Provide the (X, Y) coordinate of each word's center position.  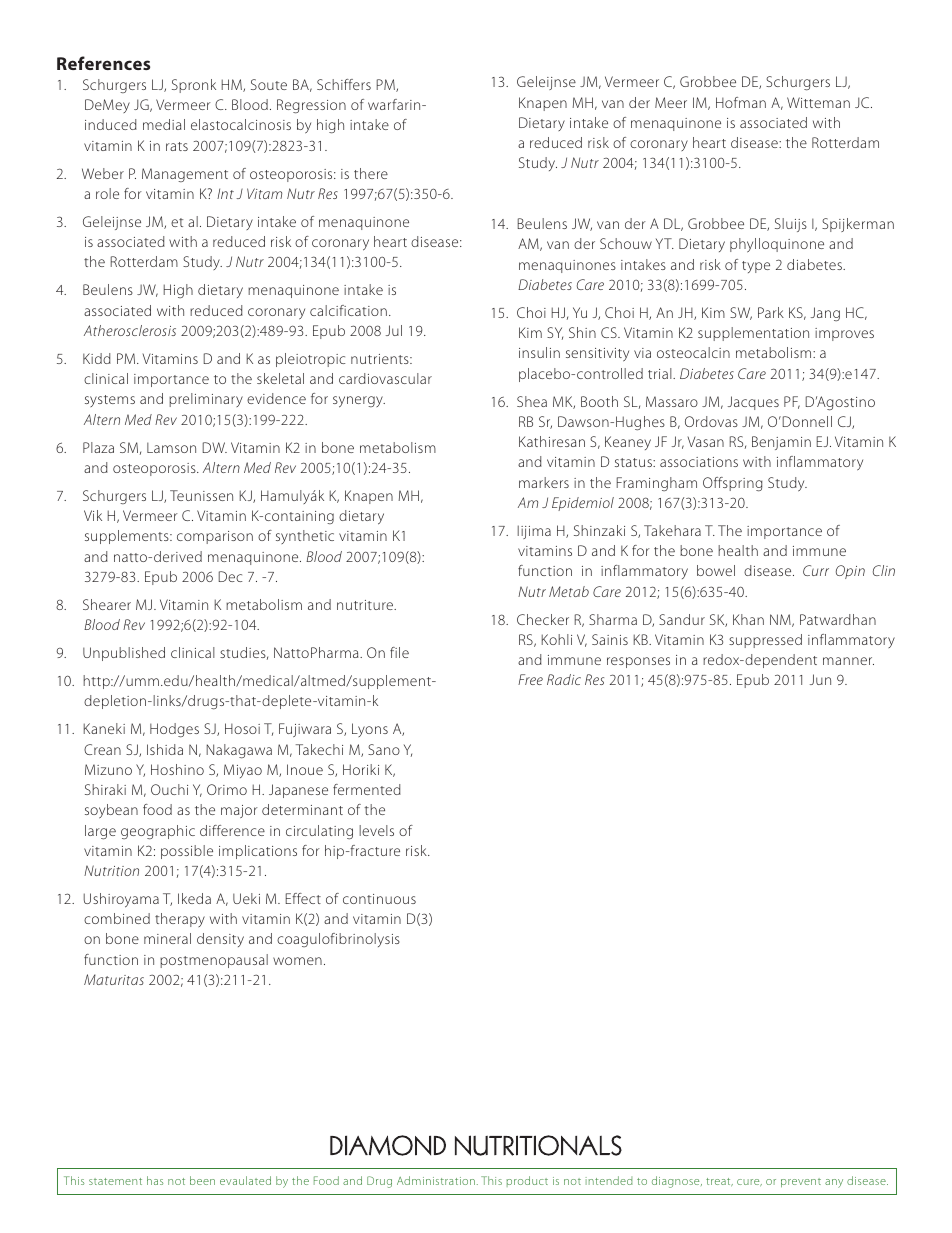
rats (177, 146)
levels (376, 830)
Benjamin (781, 443)
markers (544, 482)
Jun (820, 679)
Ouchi (169, 789)
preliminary (206, 400)
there (371, 173)
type (756, 267)
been (202, 1180)
